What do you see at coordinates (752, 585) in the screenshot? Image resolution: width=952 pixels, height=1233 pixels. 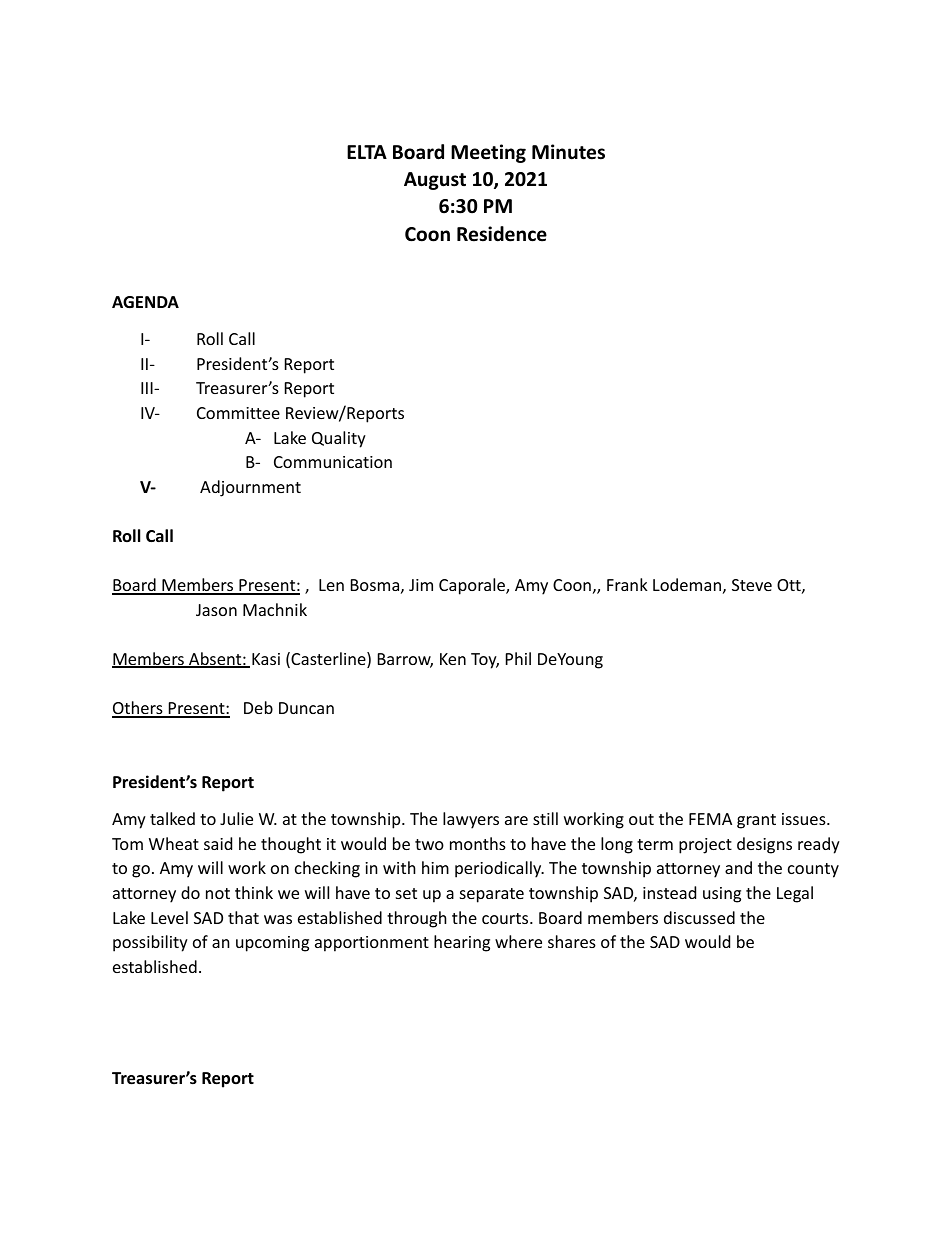 I see `Steve` at bounding box center [752, 585].
